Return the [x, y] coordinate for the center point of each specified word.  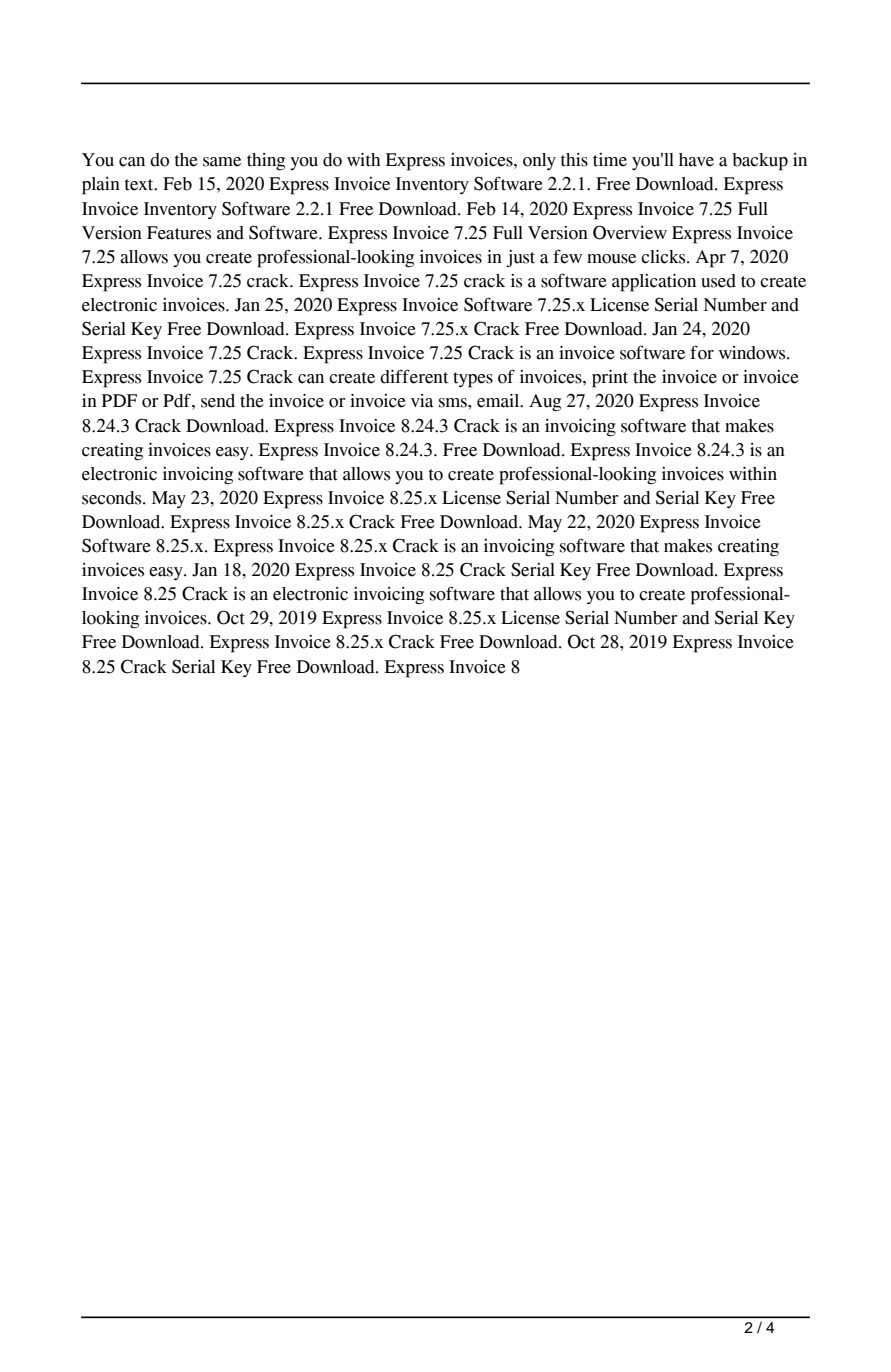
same [222, 162]
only [539, 161]
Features [179, 233]
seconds [113, 498]
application [654, 283]
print [610, 379]
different [414, 376]
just [520, 259]
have [696, 160]
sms [454, 403]
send [218, 401]
